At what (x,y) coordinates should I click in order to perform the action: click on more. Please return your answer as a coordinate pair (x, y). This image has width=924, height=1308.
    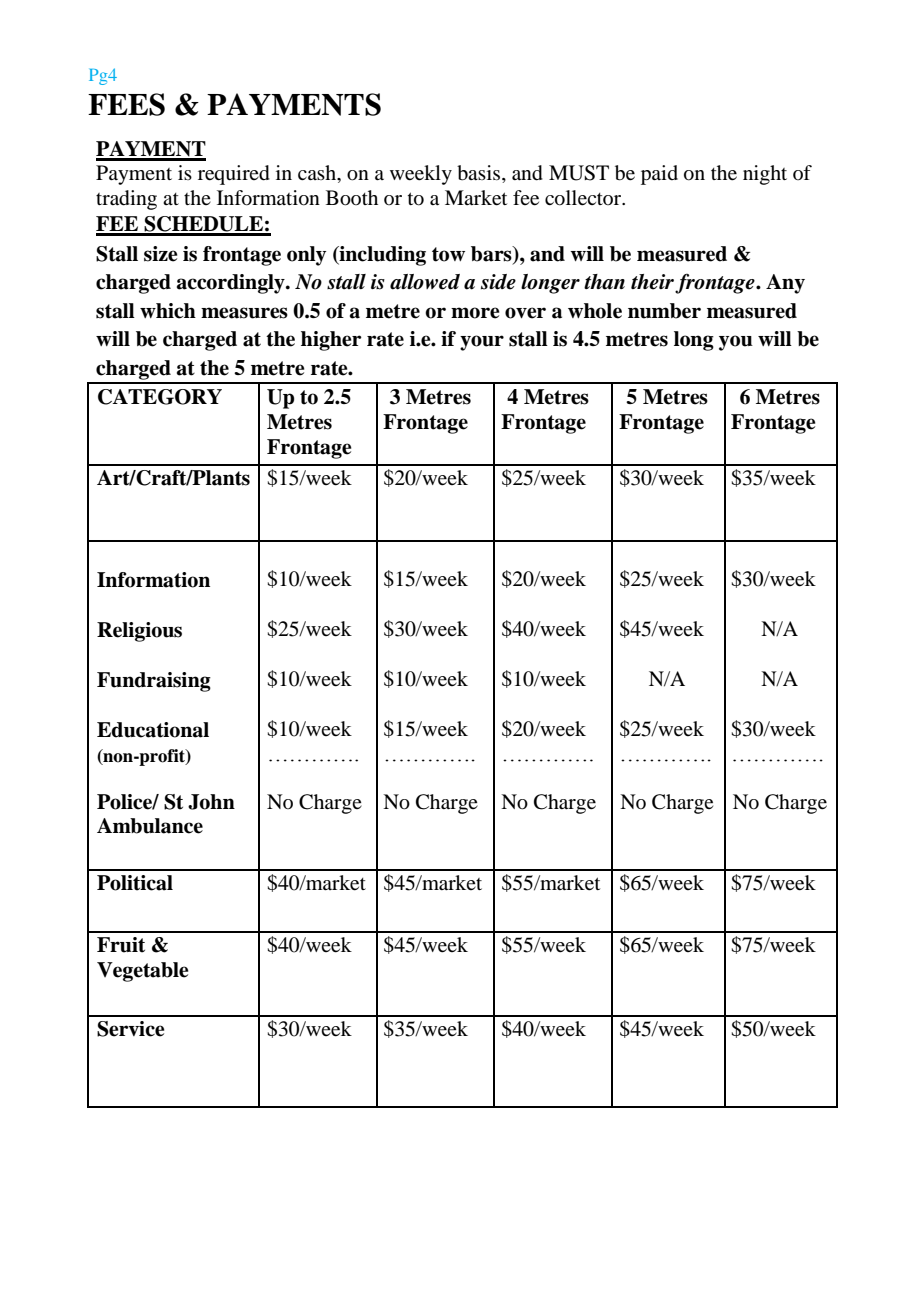
    Looking at the image, I should click on (475, 313).
